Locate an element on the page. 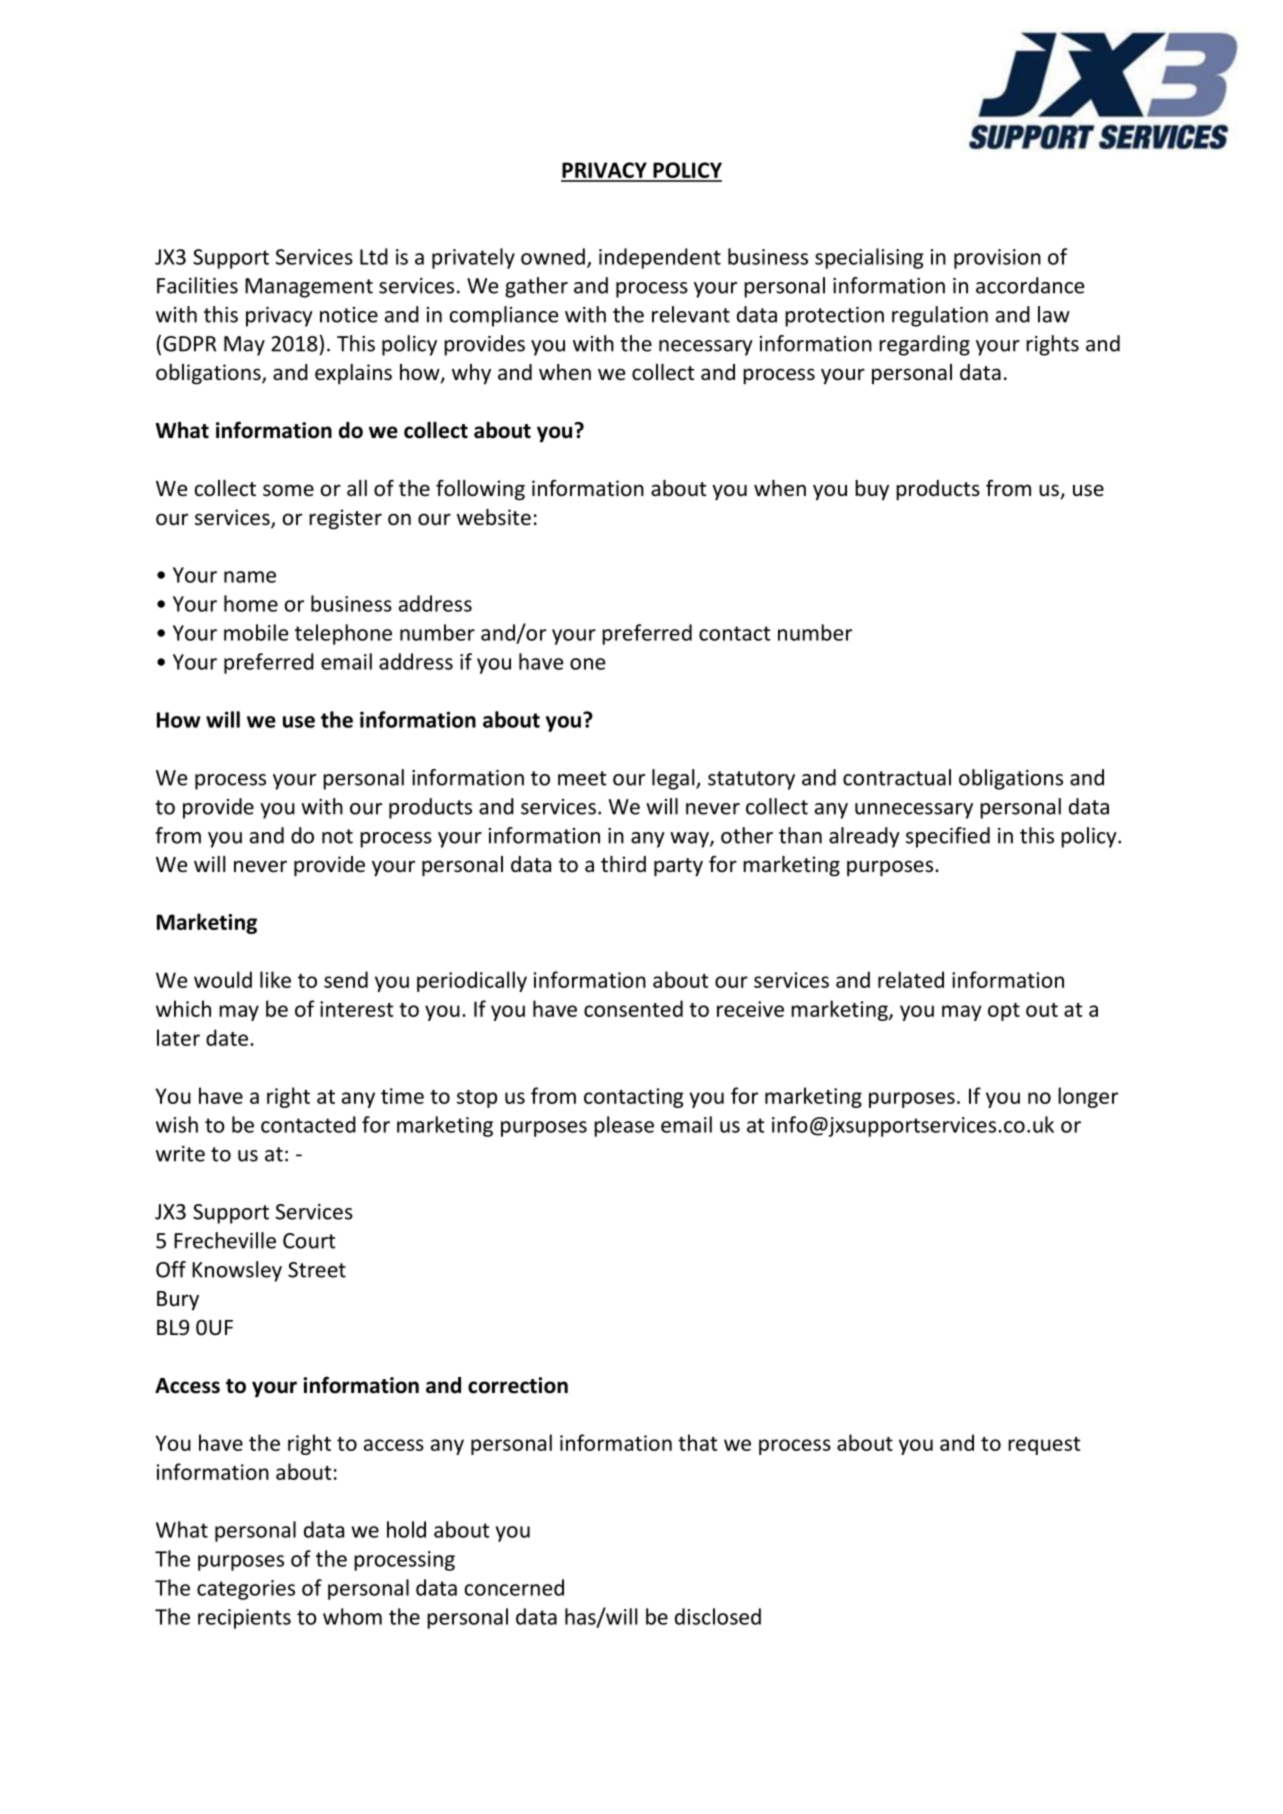 This document has width=1283, height=1814. disclosed is located at coordinates (718, 1616).
